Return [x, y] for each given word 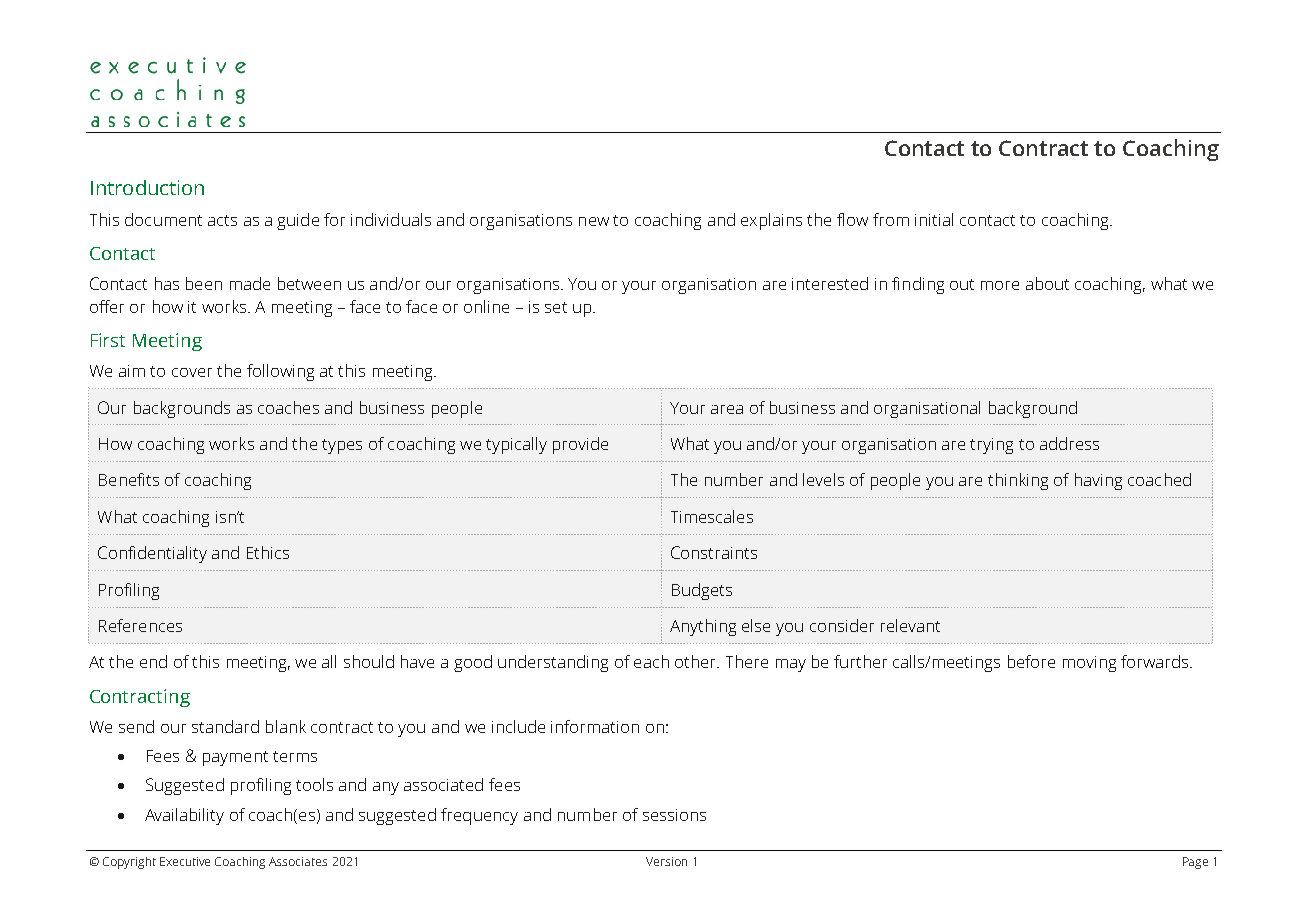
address [1069, 443]
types [342, 446]
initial [934, 219]
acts [222, 220]
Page [1195, 863]
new [594, 221]
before [1031, 661]
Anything [703, 627]
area [727, 409]
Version [666, 861]
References [140, 625]
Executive [185, 861]
